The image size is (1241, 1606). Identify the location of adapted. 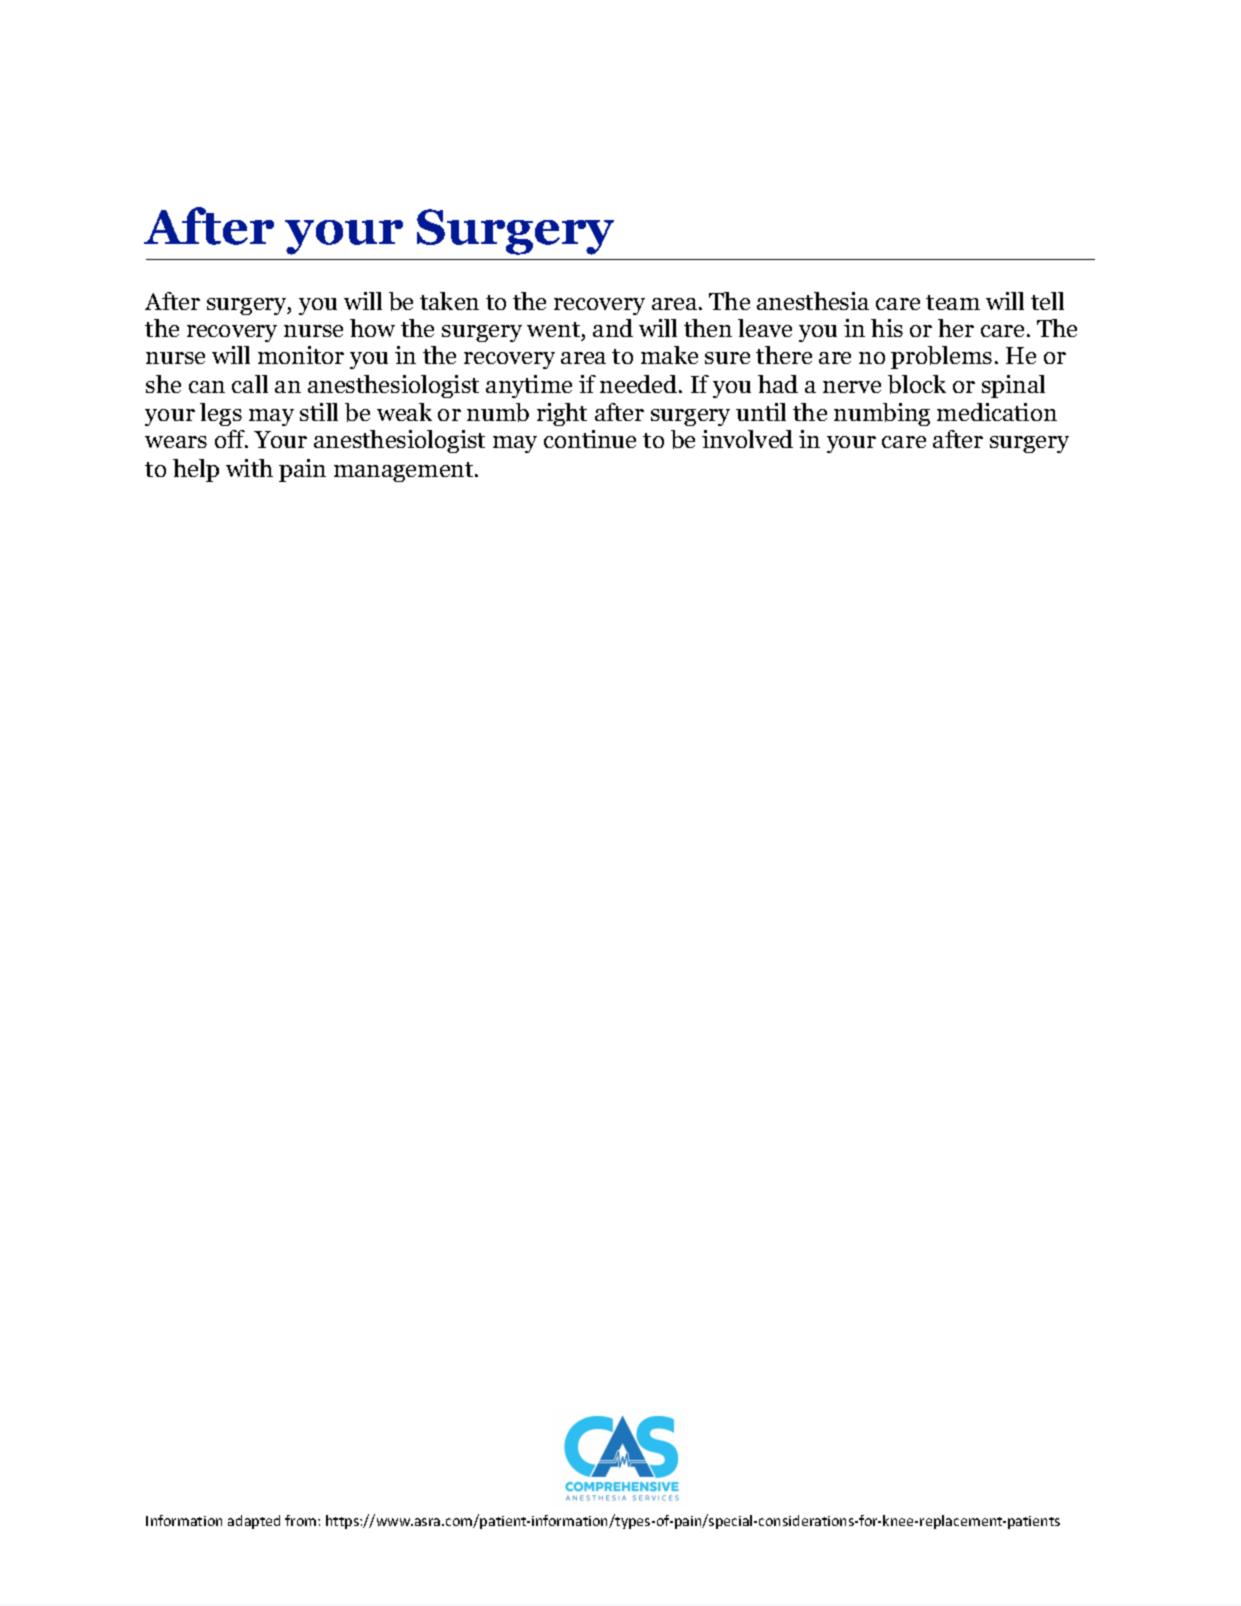
(254, 1522).
